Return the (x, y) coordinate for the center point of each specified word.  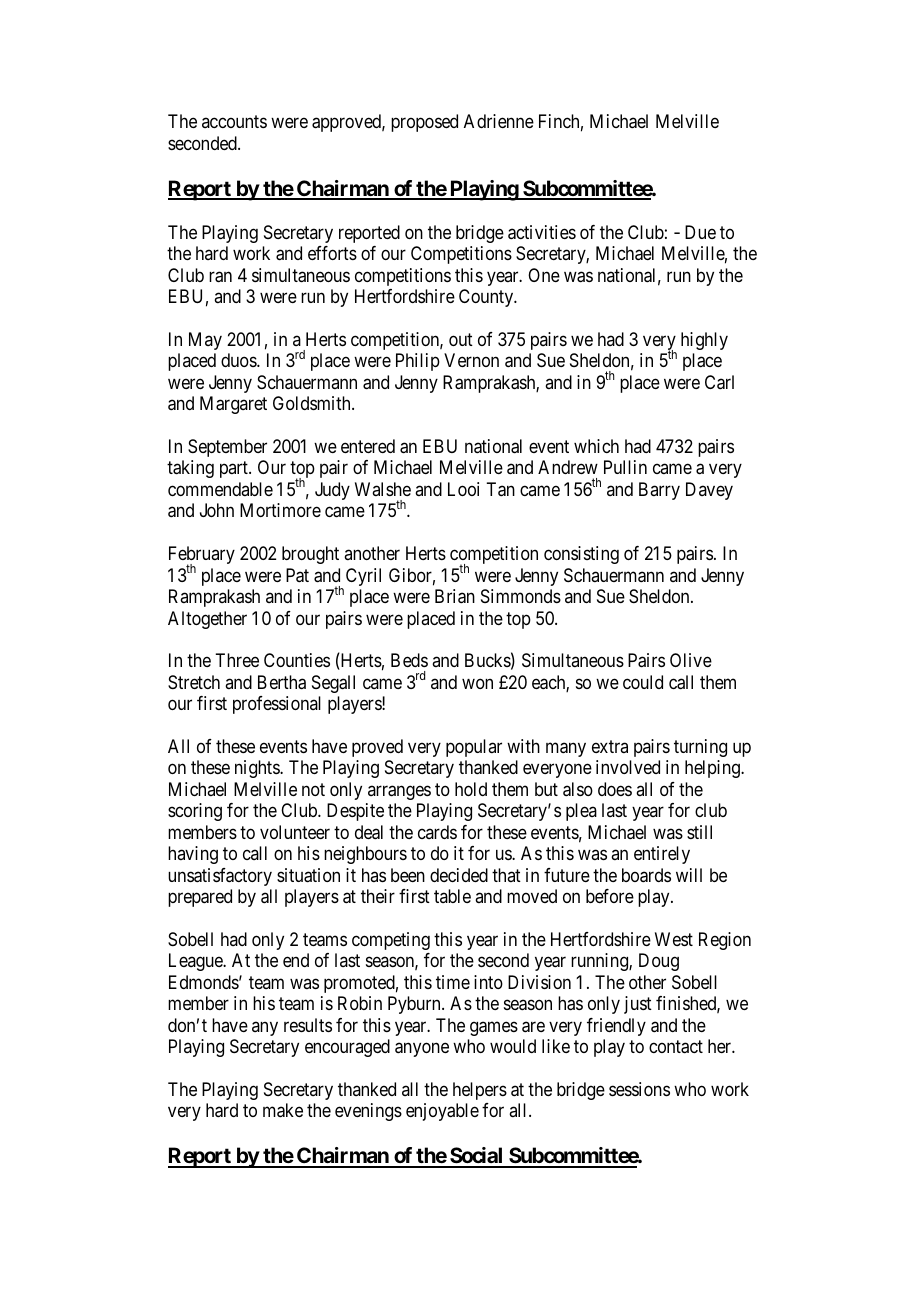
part (235, 470)
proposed (424, 123)
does (615, 789)
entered (368, 446)
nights (258, 769)
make (283, 1110)
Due (700, 232)
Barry (659, 491)
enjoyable (442, 1112)
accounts (234, 121)
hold (471, 789)
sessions (639, 1089)
